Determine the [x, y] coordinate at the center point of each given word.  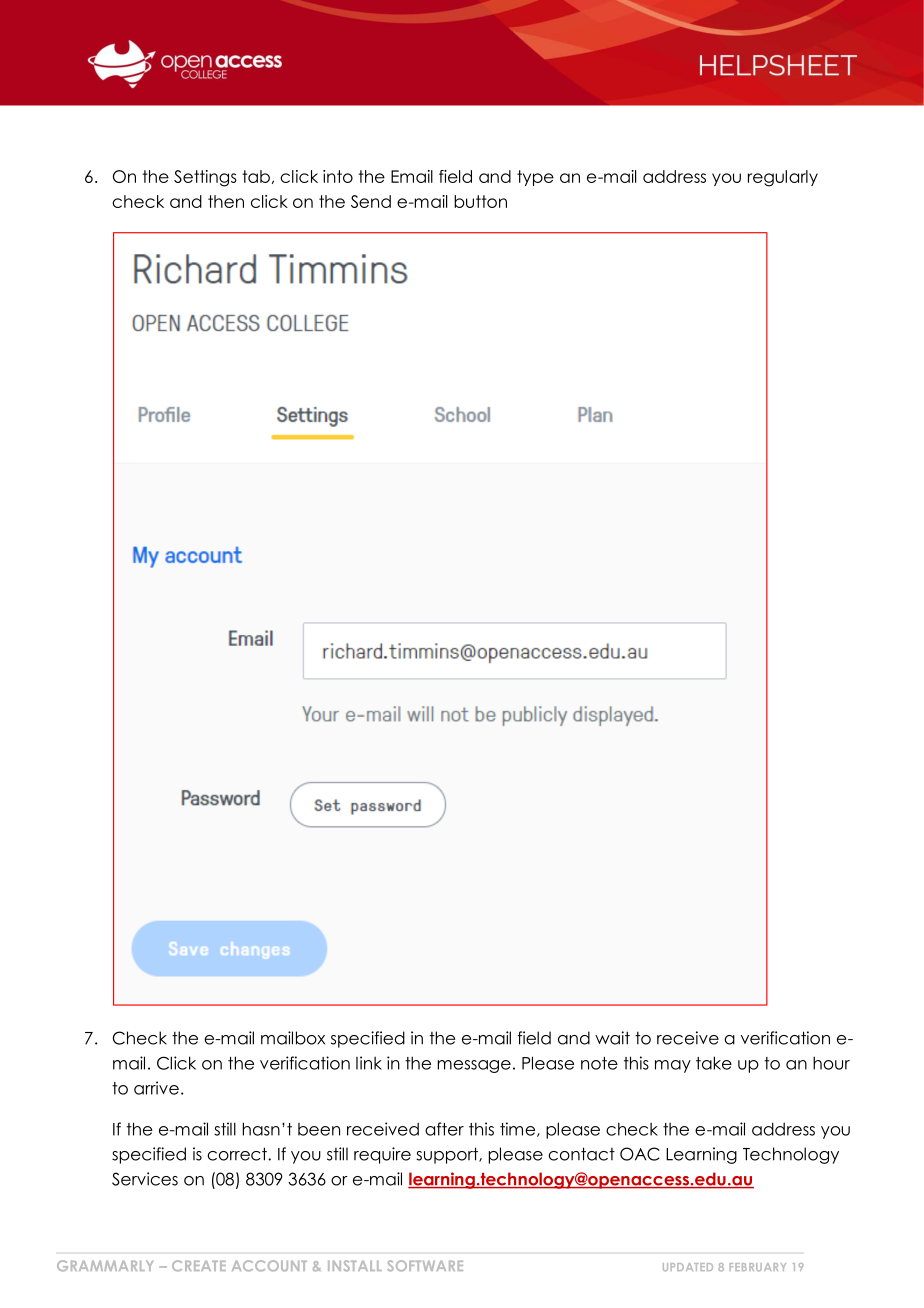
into [338, 176]
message [474, 1066]
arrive [156, 1088]
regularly [783, 178]
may [673, 1066]
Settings [205, 178]
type [535, 178]
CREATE [199, 1265]
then [226, 201]
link [369, 1063]
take [714, 1063]
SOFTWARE [425, 1266]
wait [612, 1038]
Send [371, 201]
